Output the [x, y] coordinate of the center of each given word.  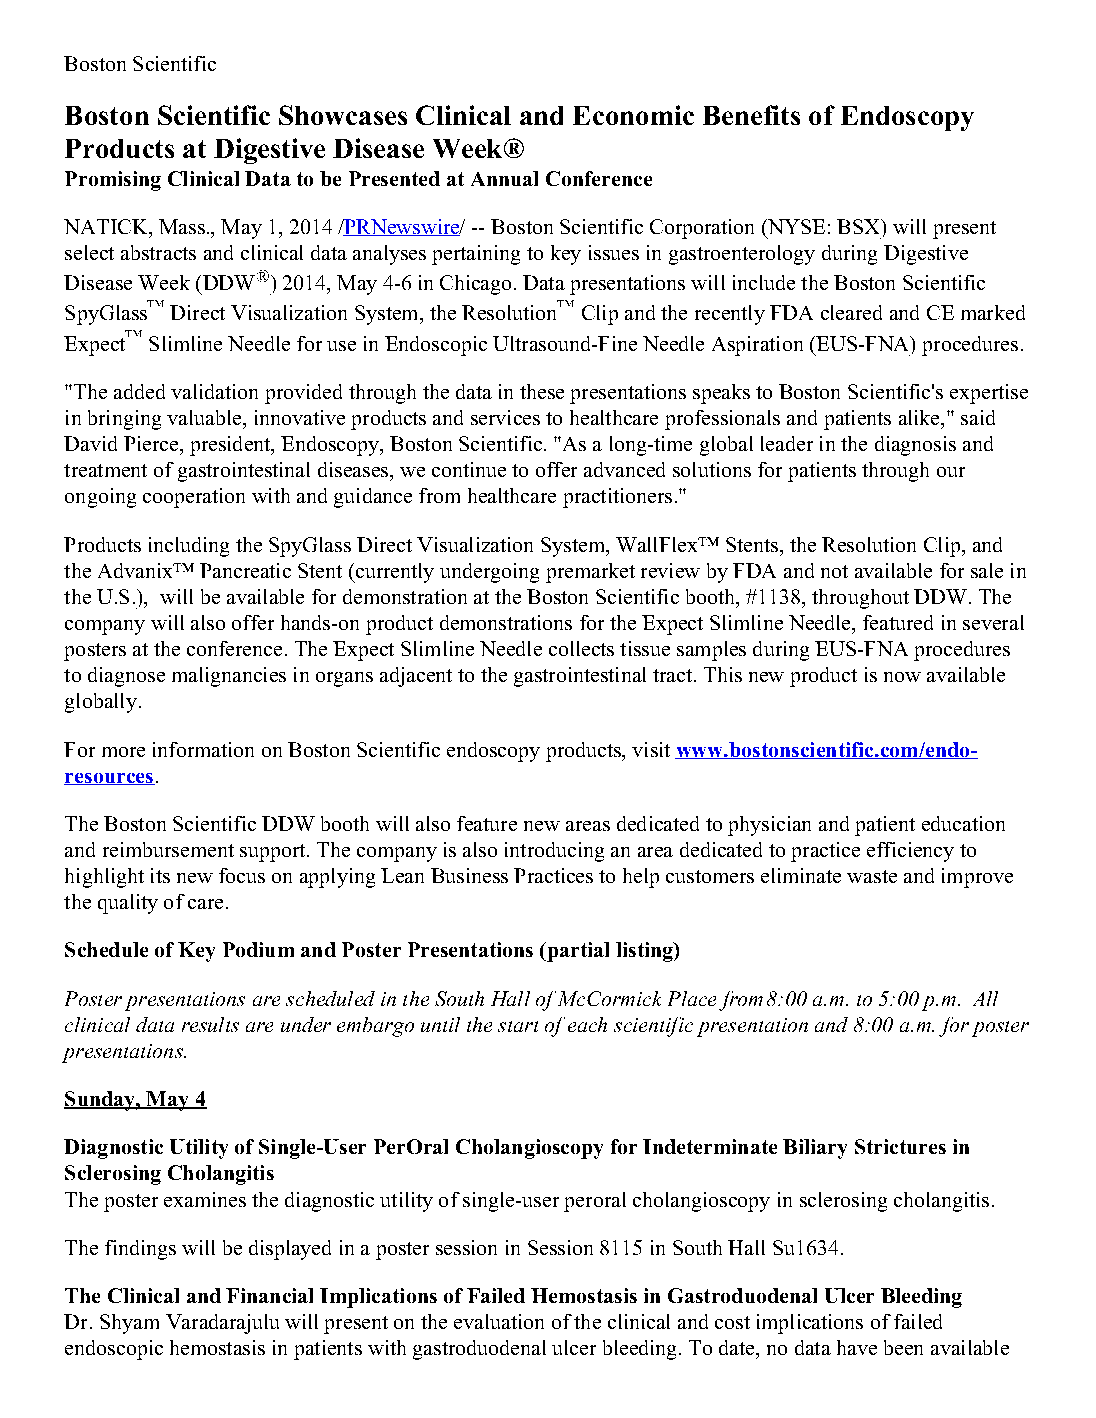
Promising [113, 181]
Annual [504, 178]
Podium [258, 949]
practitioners [617, 498]
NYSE [795, 228]
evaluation [499, 1321]
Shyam [129, 1324]
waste [872, 876]
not [834, 571]
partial [577, 952]
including [189, 547]
